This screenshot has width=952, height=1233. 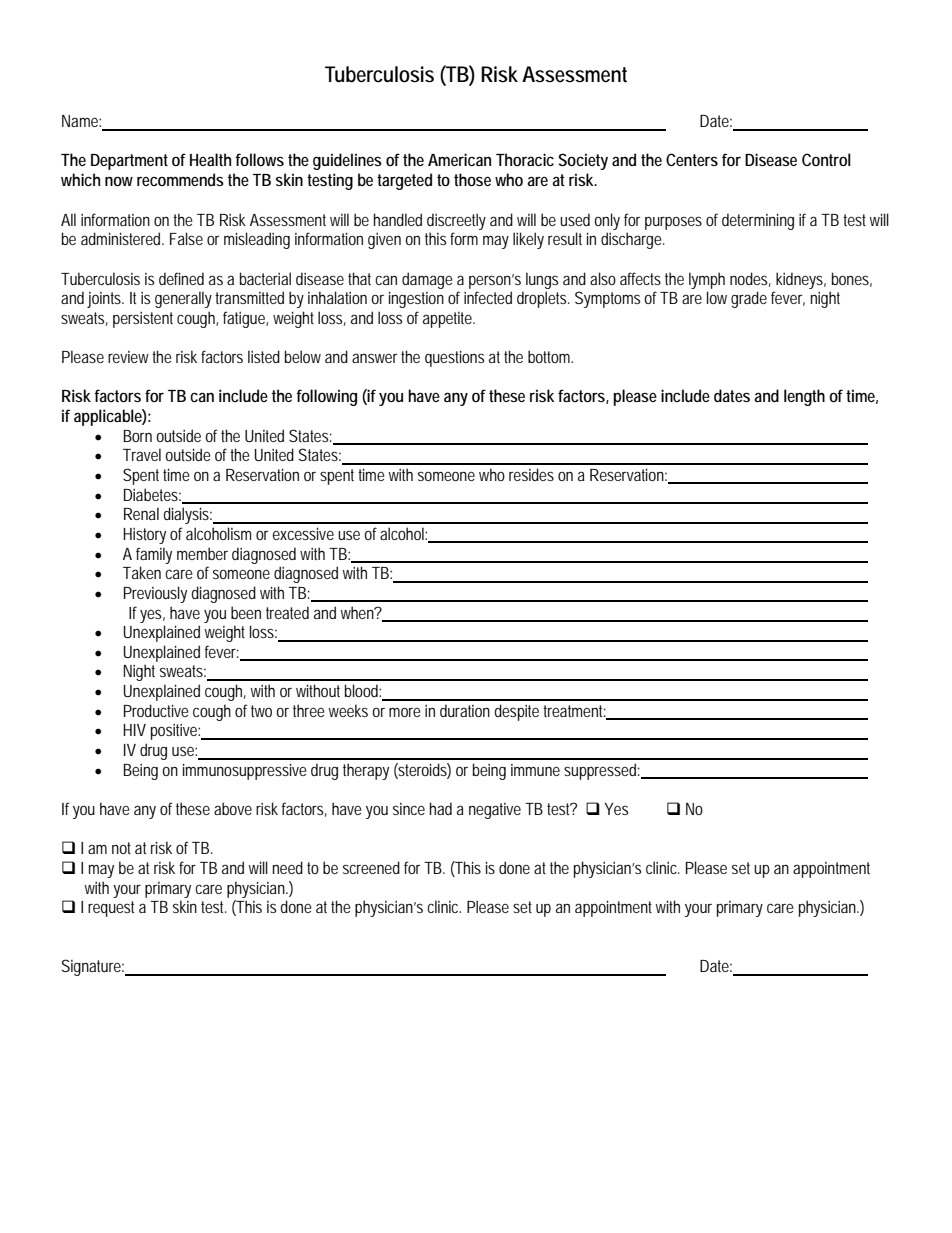 What do you see at coordinates (758, 221) in the screenshot?
I see `determining` at bounding box center [758, 221].
